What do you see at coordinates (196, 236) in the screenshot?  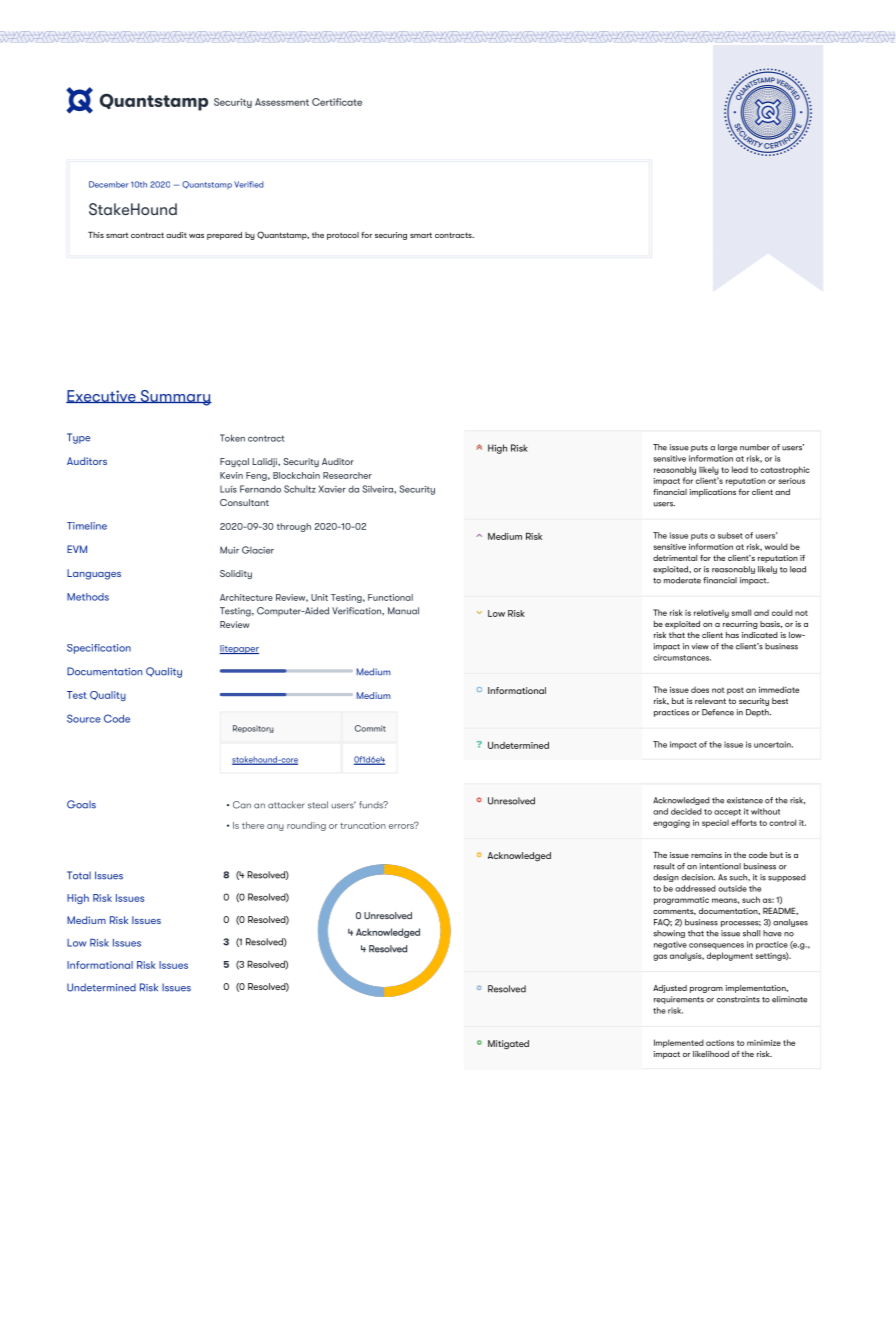 I see `was` at bounding box center [196, 236].
